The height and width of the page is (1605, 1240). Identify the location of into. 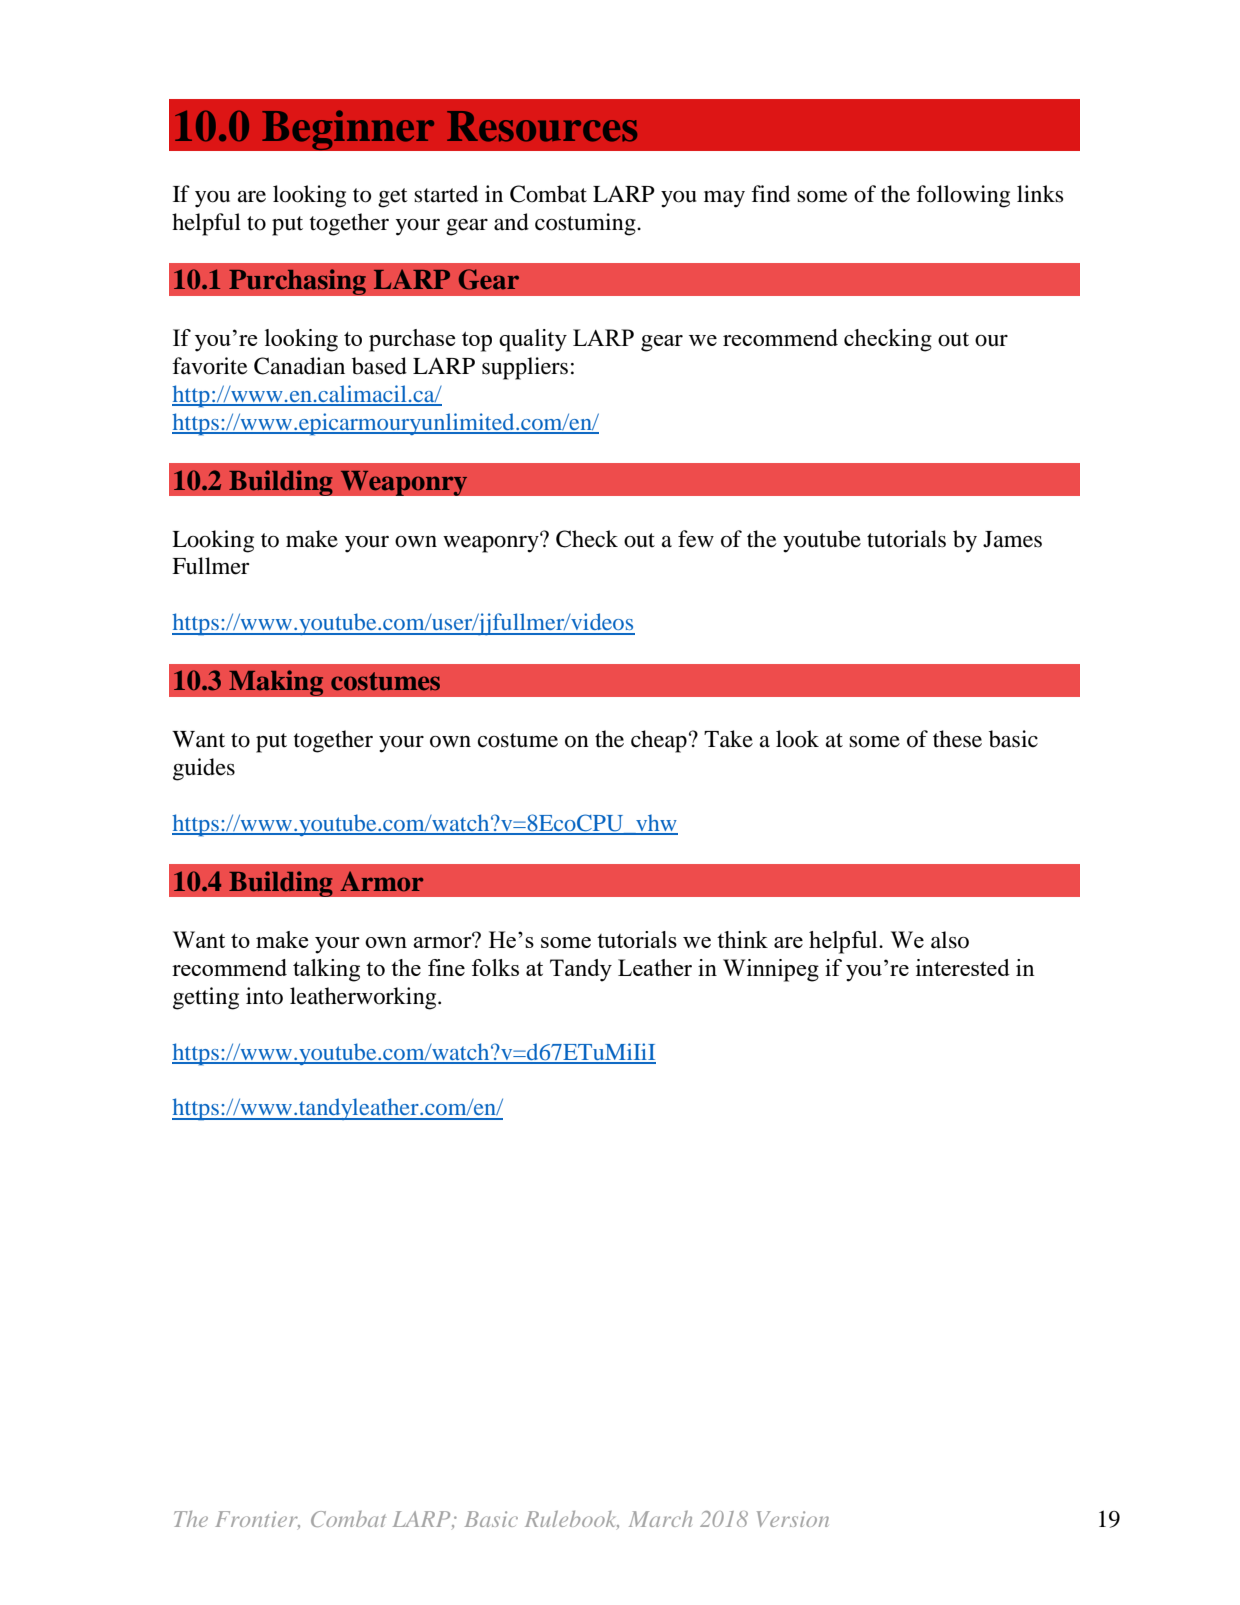
(264, 996).
